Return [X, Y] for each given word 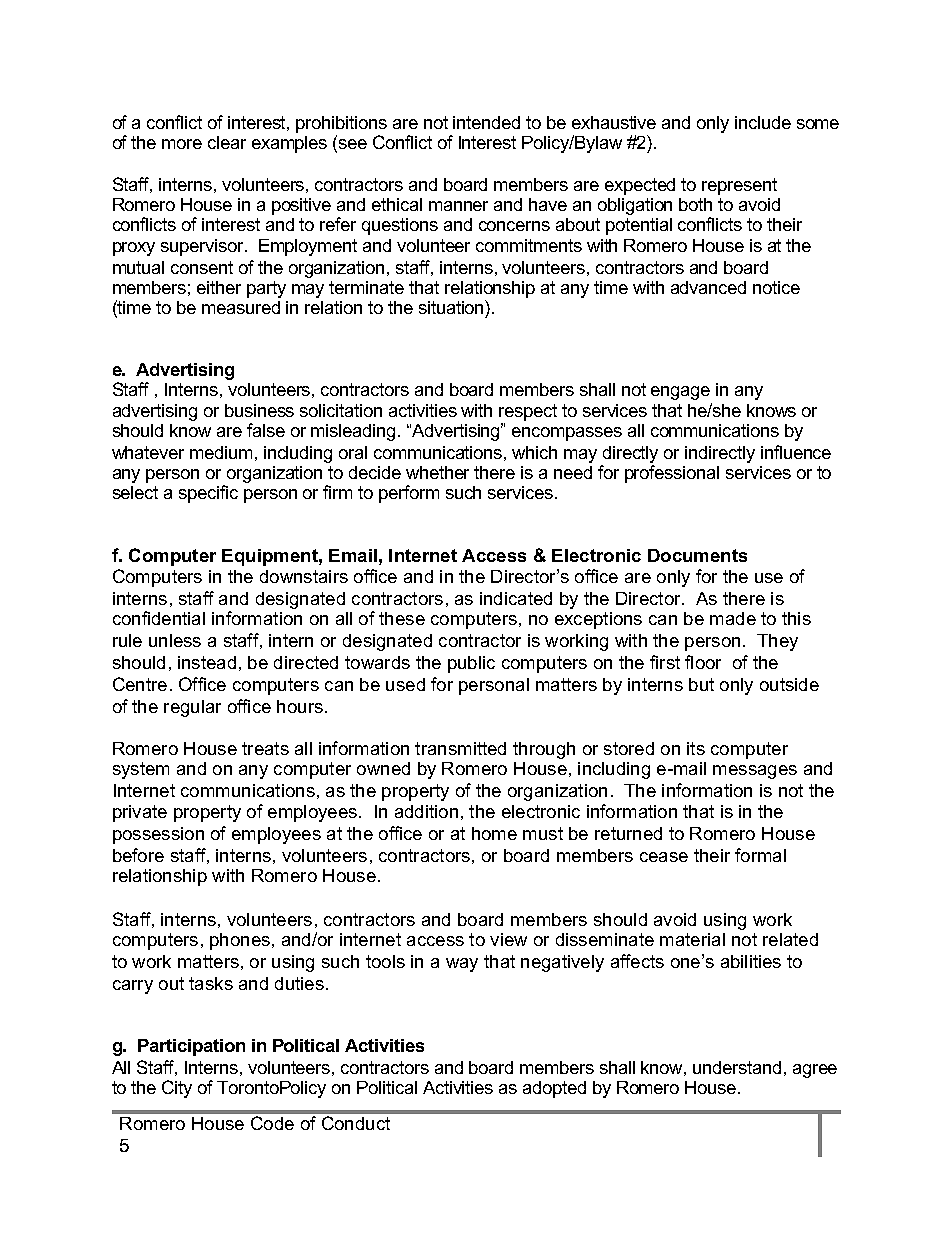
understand [737, 1067]
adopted [554, 1089]
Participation [191, 1047]
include [763, 122]
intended [486, 122]
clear [227, 142]
